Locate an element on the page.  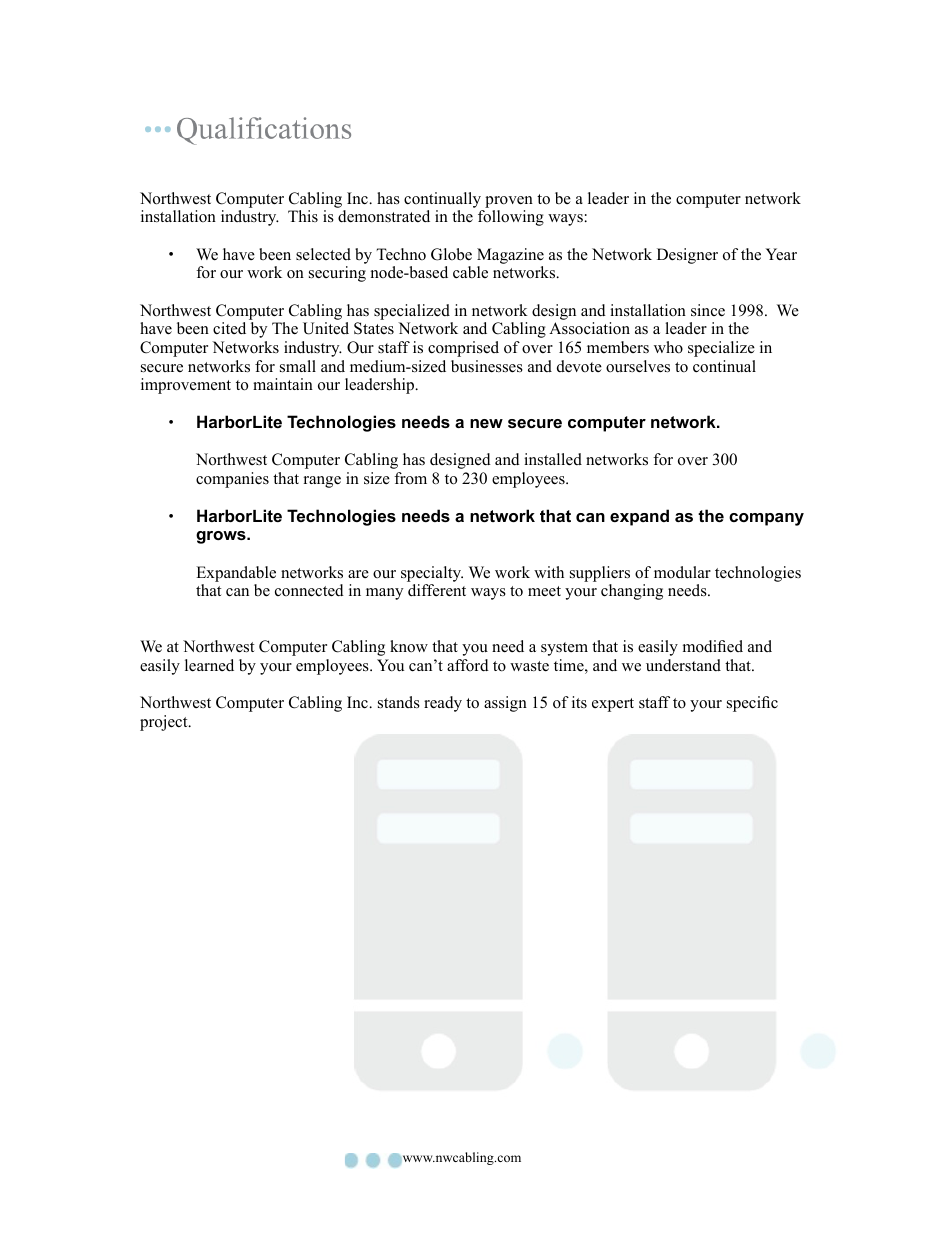
This is located at coordinates (303, 216).
